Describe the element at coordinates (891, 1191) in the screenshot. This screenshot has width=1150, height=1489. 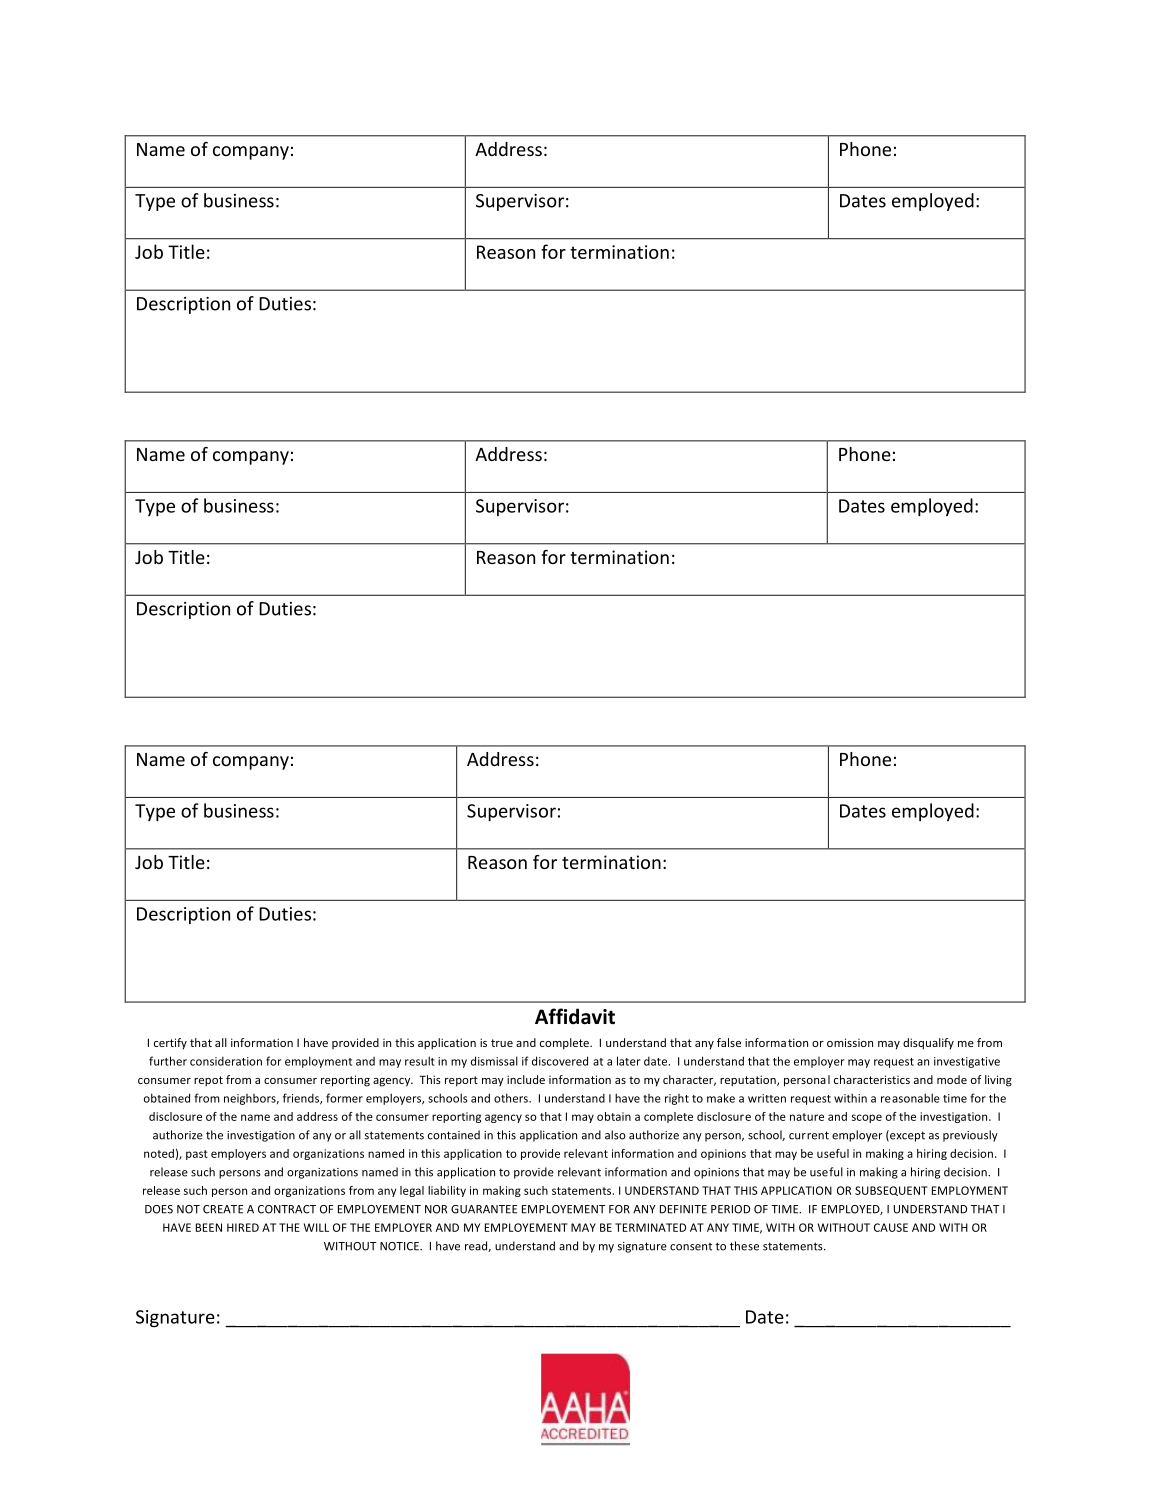
I see `SUBSEQUENT` at that location.
